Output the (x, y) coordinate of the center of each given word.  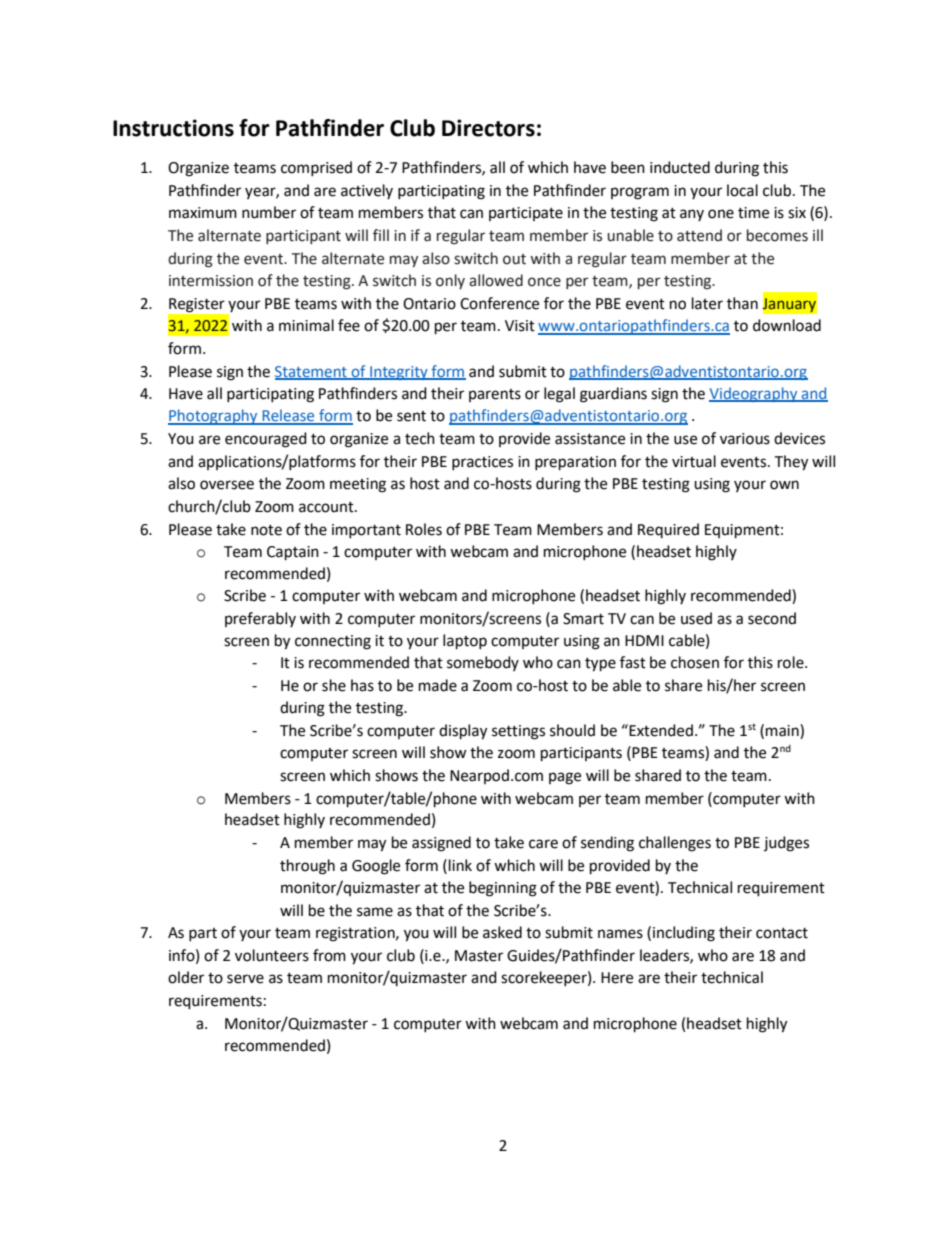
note (266, 530)
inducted (680, 167)
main (783, 730)
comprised (316, 168)
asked (502, 932)
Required (668, 530)
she (334, 685)
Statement (312, 373)
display (463, 732)
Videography (754, 394)
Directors (488, 128)
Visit (520, 326)
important (366, 531)
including (684, 934)
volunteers (272, 955)
